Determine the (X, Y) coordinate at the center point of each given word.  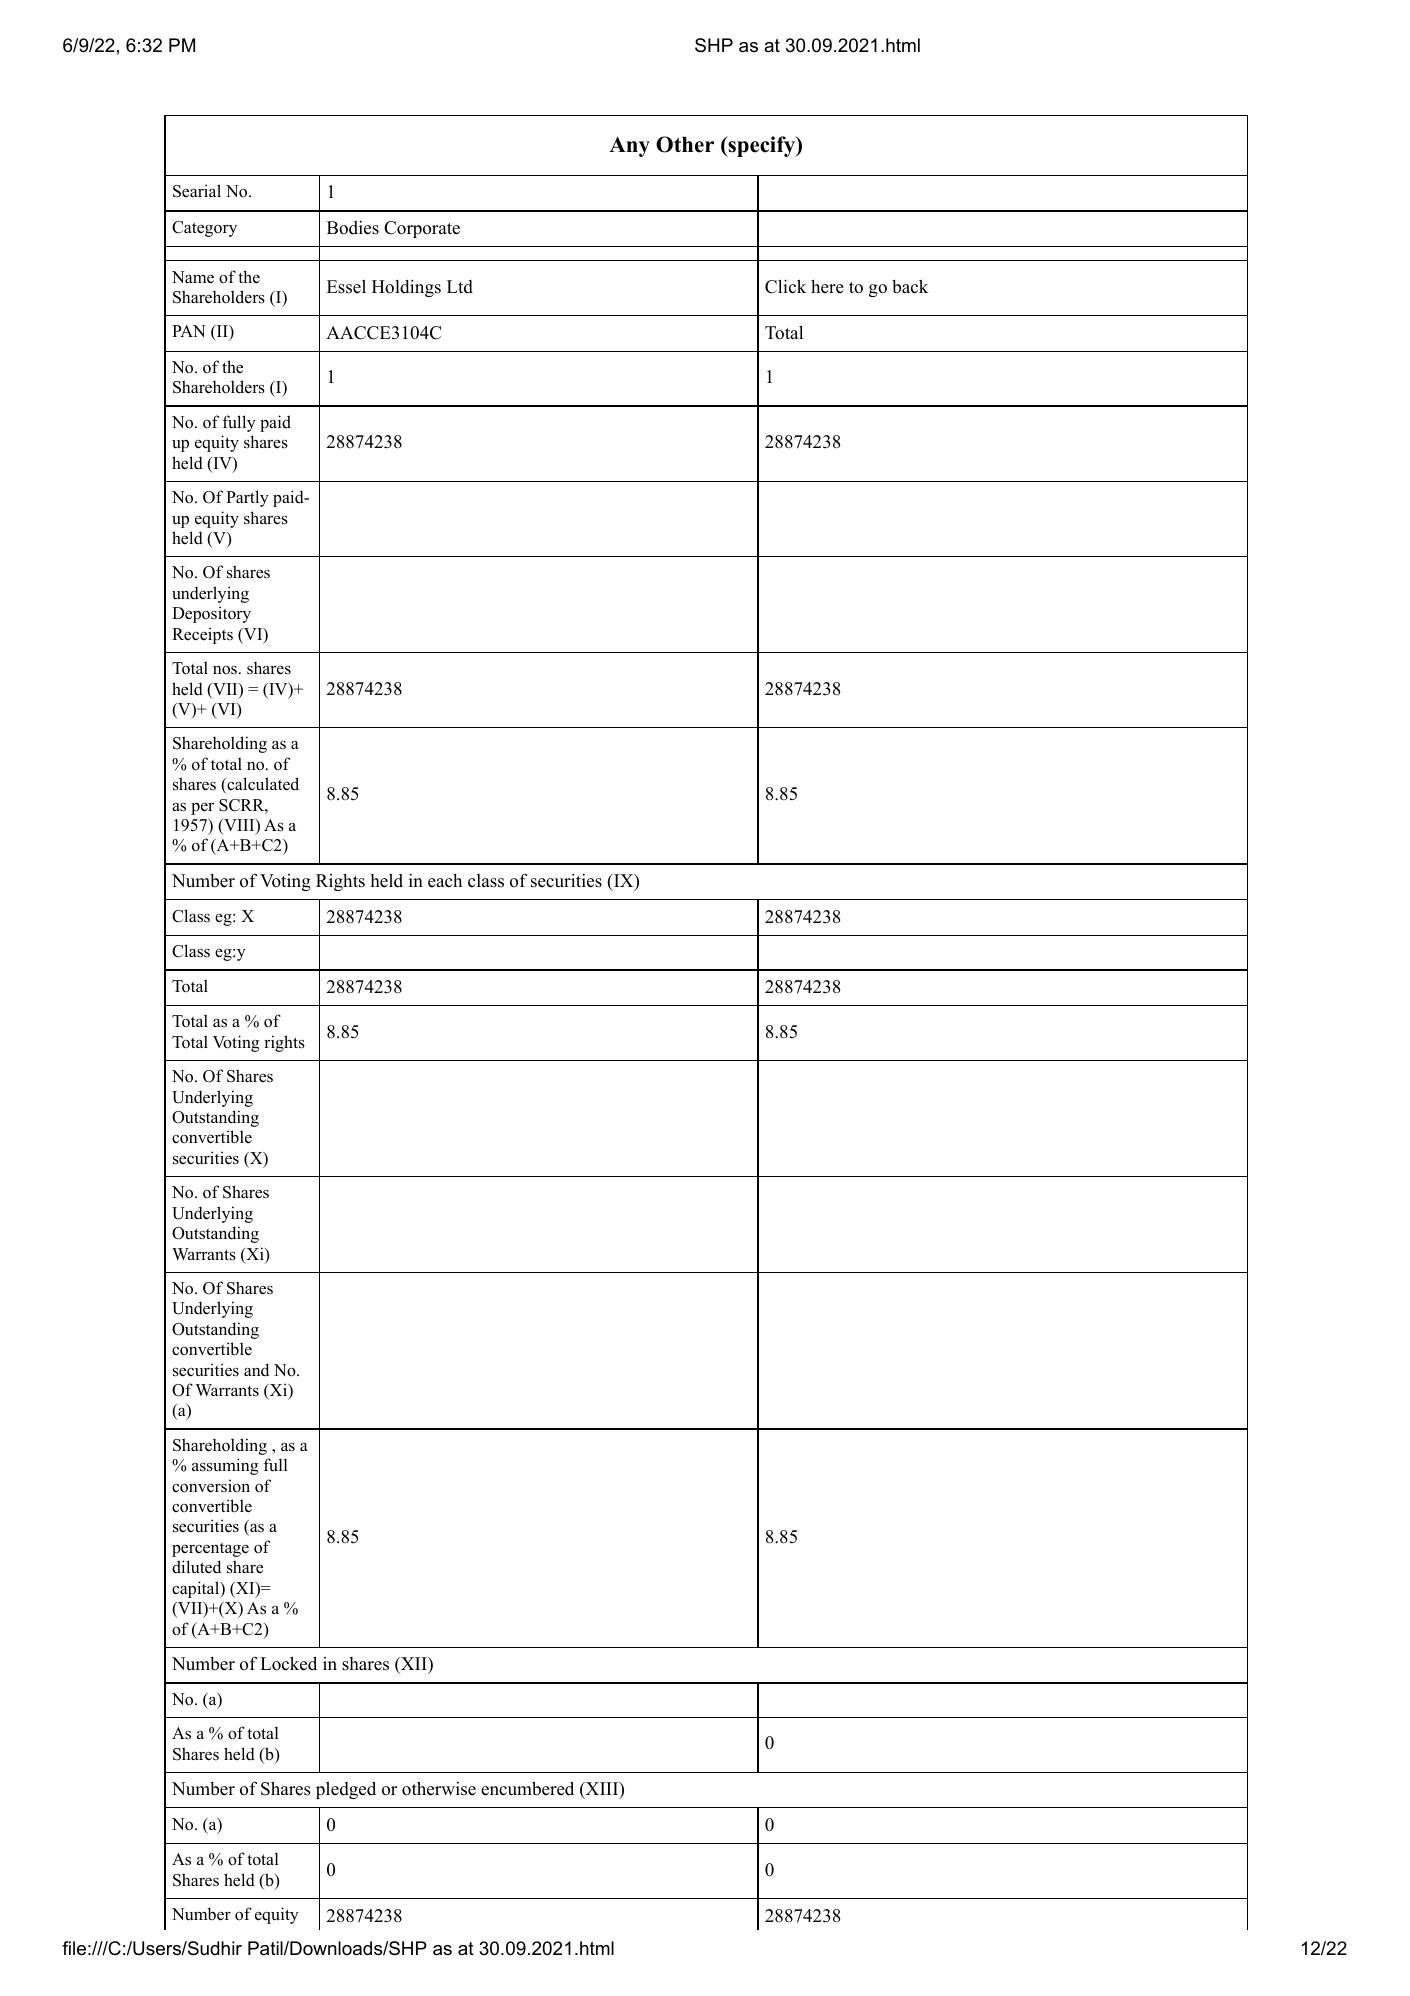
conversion (211, 1486)
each (445, 881)
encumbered (527, 1788)
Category (204, 229)
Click (785, 286)
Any (629, 146)
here (827, 287)
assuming (225, 1466)
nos (225, 670)
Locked (288, 1663)
